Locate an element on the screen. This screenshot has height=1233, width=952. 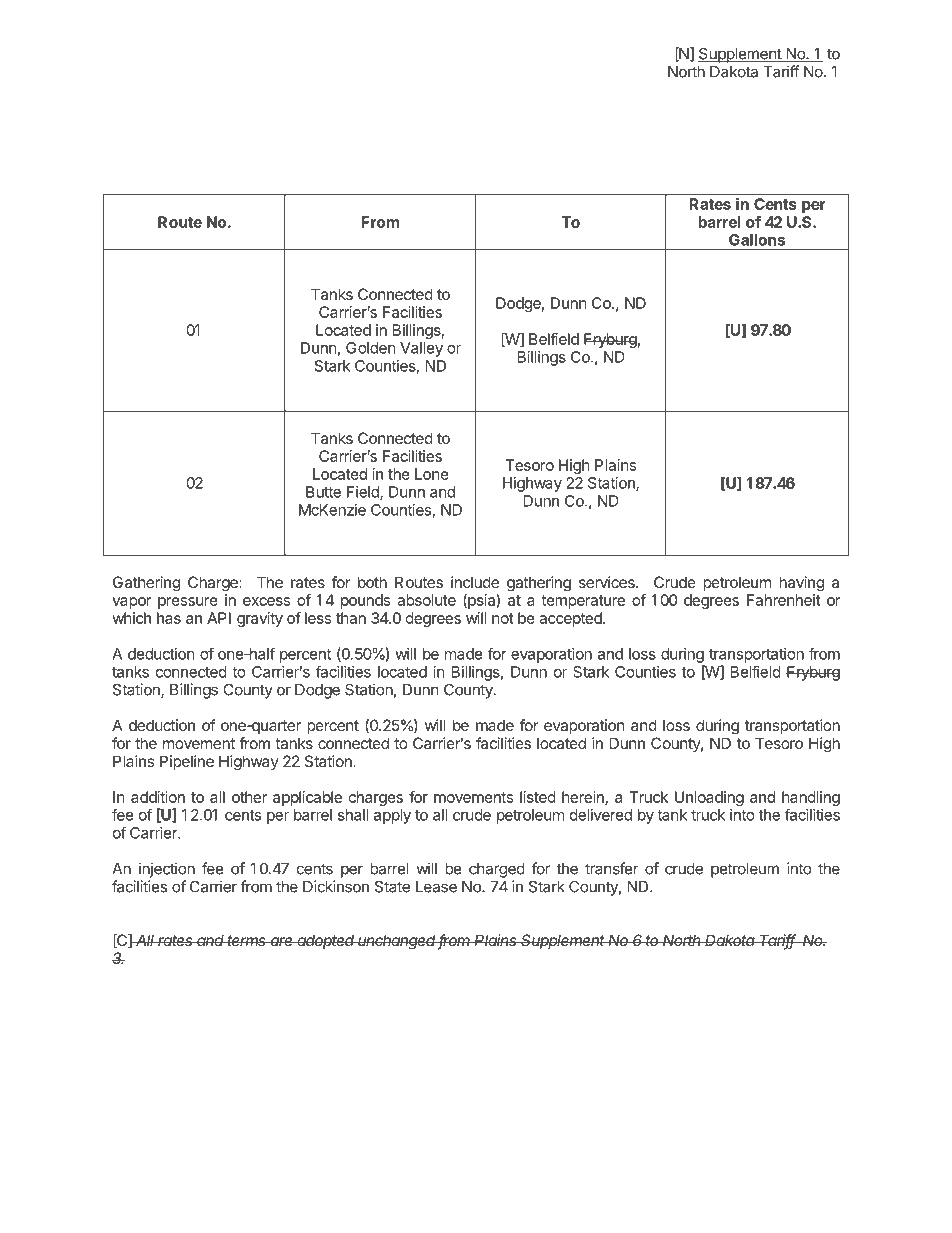
having is located at coordinates (801, 584).
